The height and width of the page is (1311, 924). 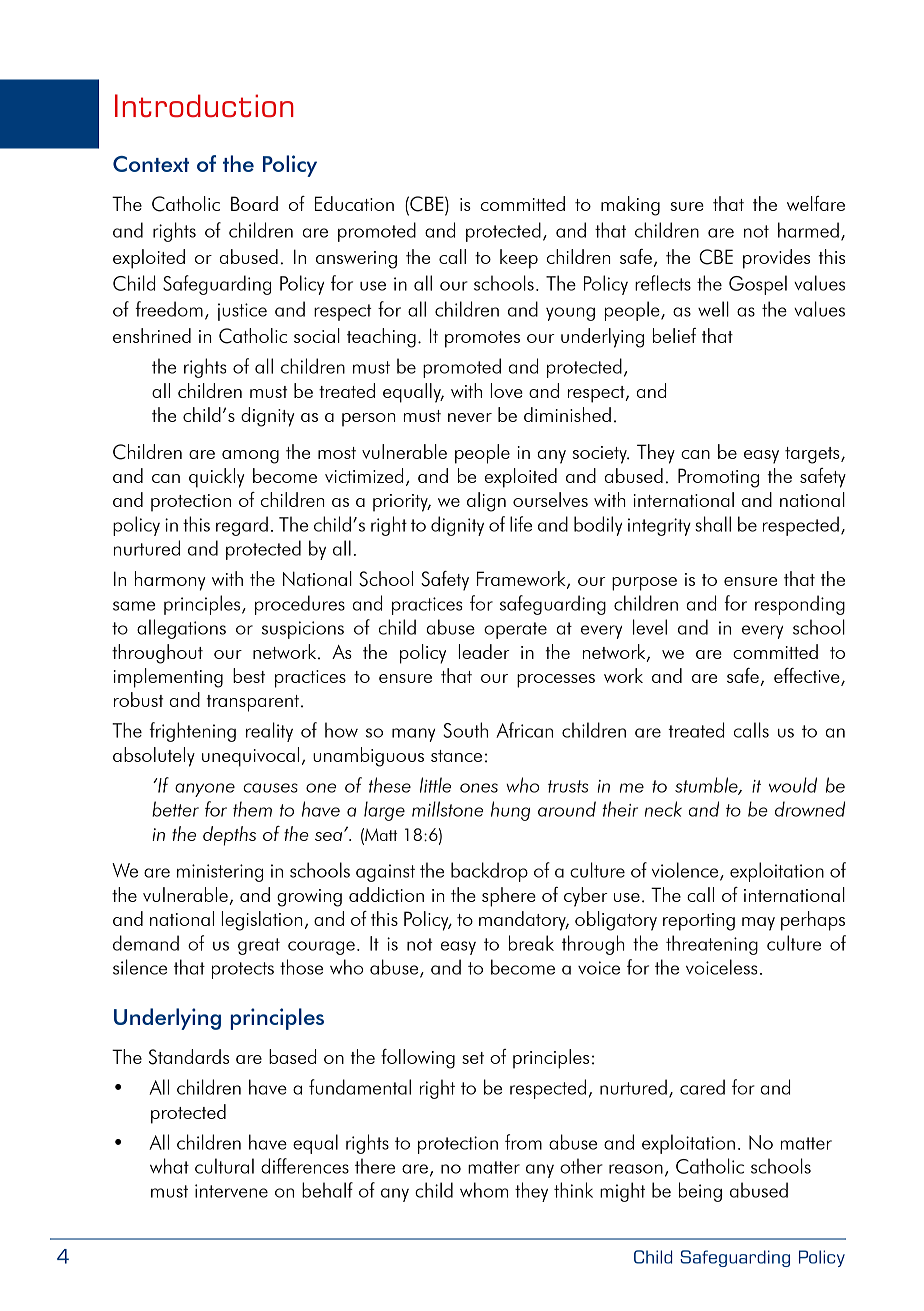 I want to click on Education, so click(x=354, y=203).
